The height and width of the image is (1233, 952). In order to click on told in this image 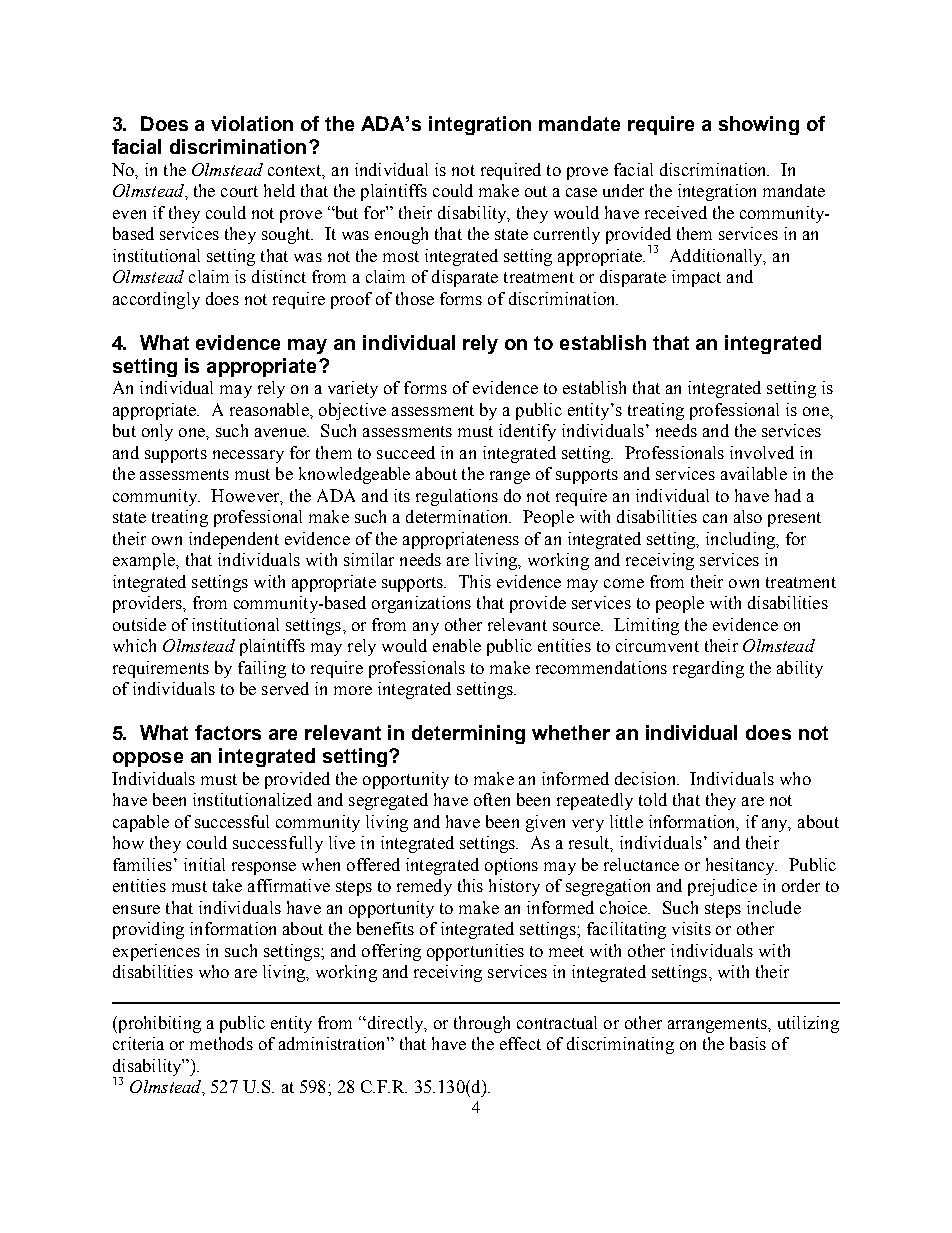, I will do `click(653, 799)`.
